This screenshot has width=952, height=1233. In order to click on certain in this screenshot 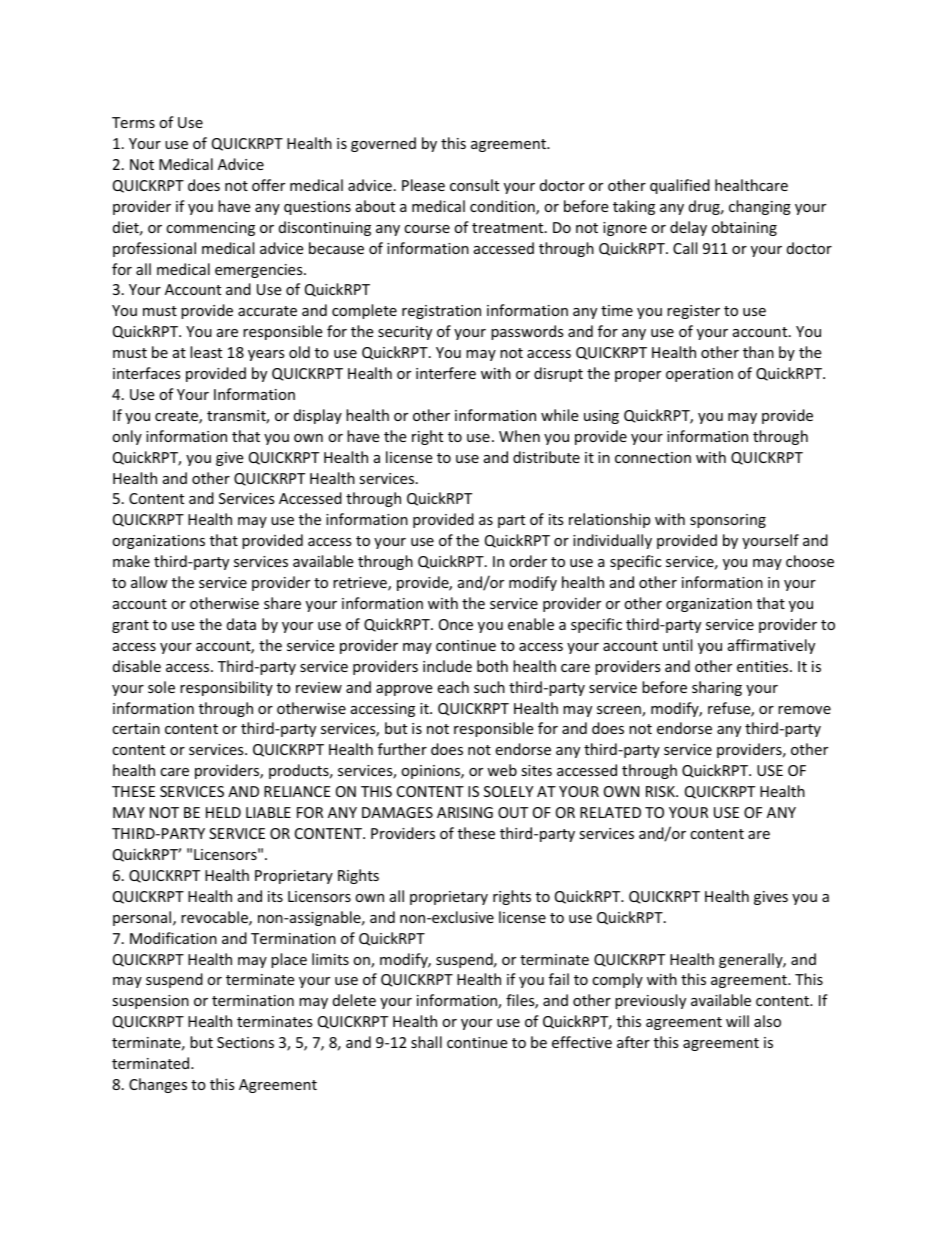, I will do `click(136, 728)`.
